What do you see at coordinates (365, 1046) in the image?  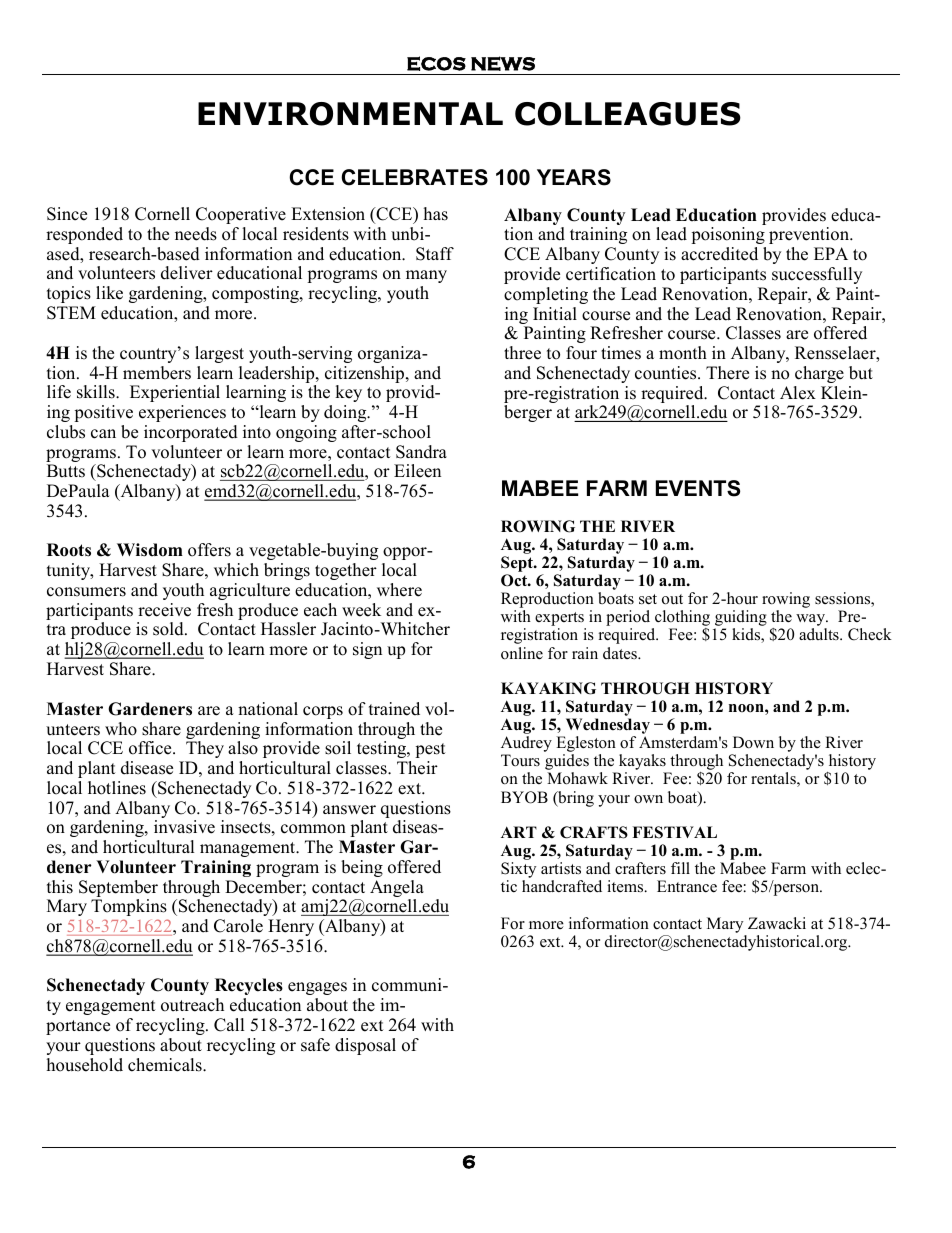 I see `disposal` at bounding box center [365, 1046].
